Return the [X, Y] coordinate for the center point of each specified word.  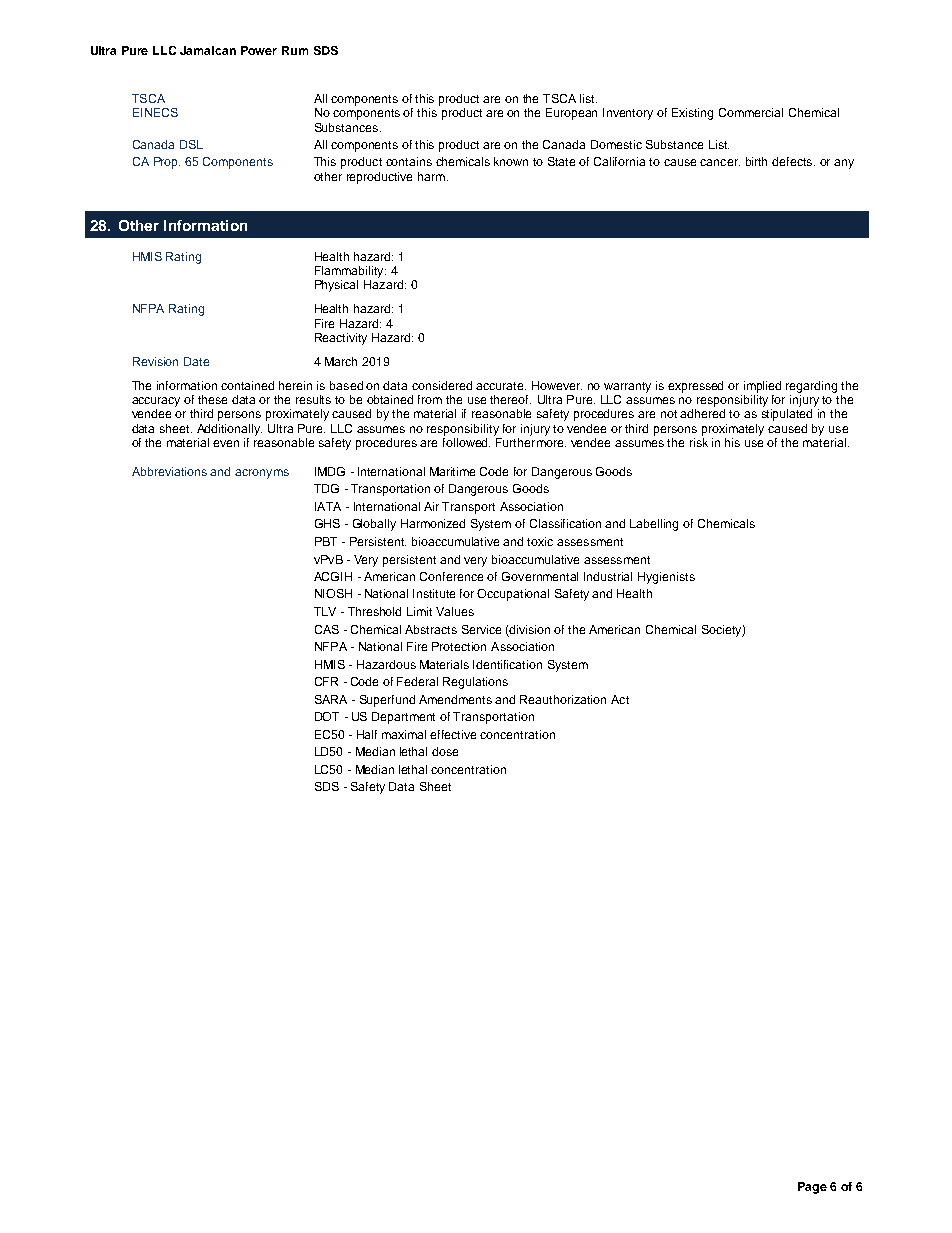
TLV [325, 611]
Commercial [751, 112]
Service [481, 629]
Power [259, 50]
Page [812, 1188]
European [571, 114]
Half [367, 734]
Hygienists [666, 578]
